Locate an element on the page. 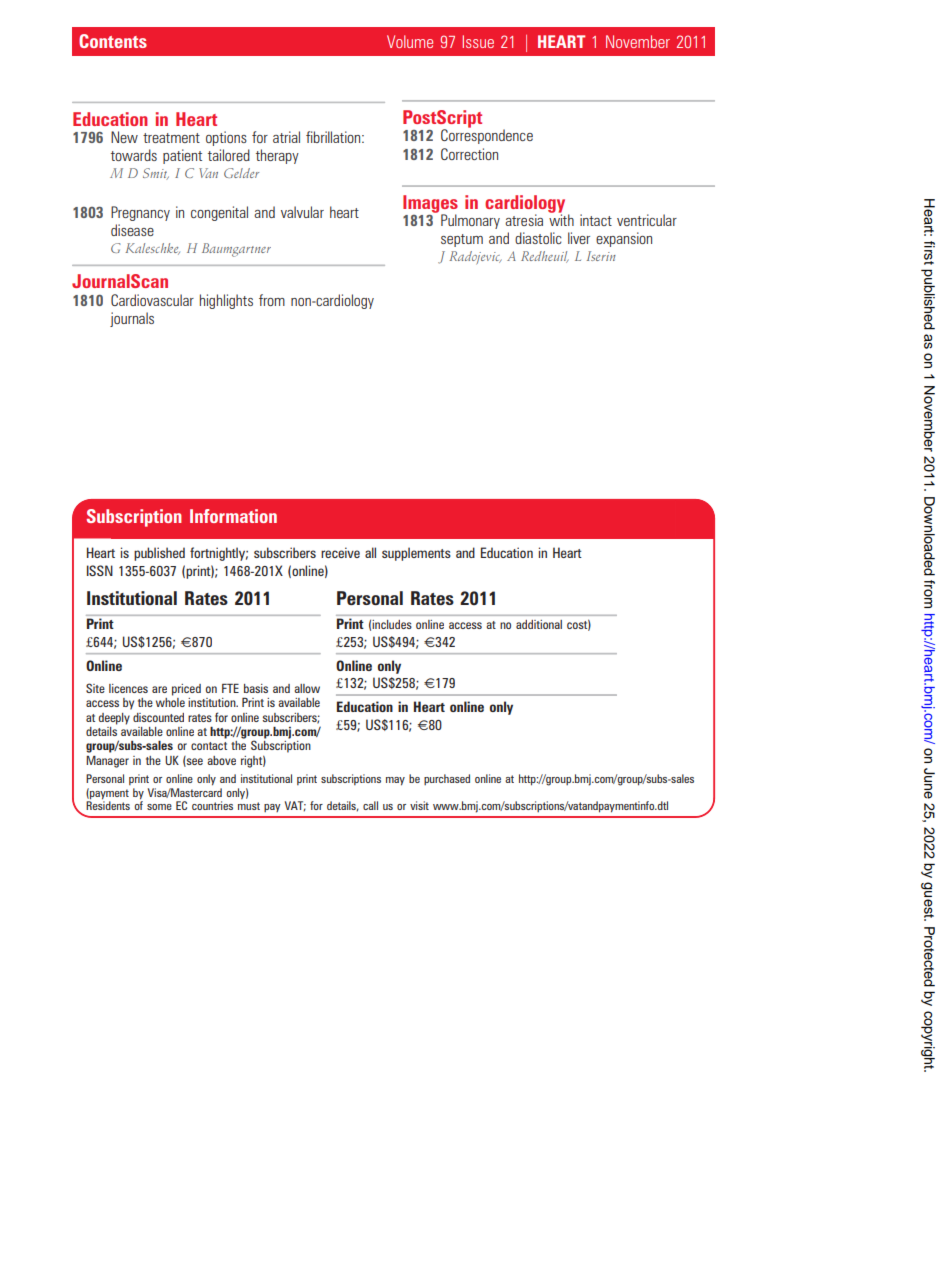 This document has width=952, height=1270. some is located at coordinates (159, 807).
